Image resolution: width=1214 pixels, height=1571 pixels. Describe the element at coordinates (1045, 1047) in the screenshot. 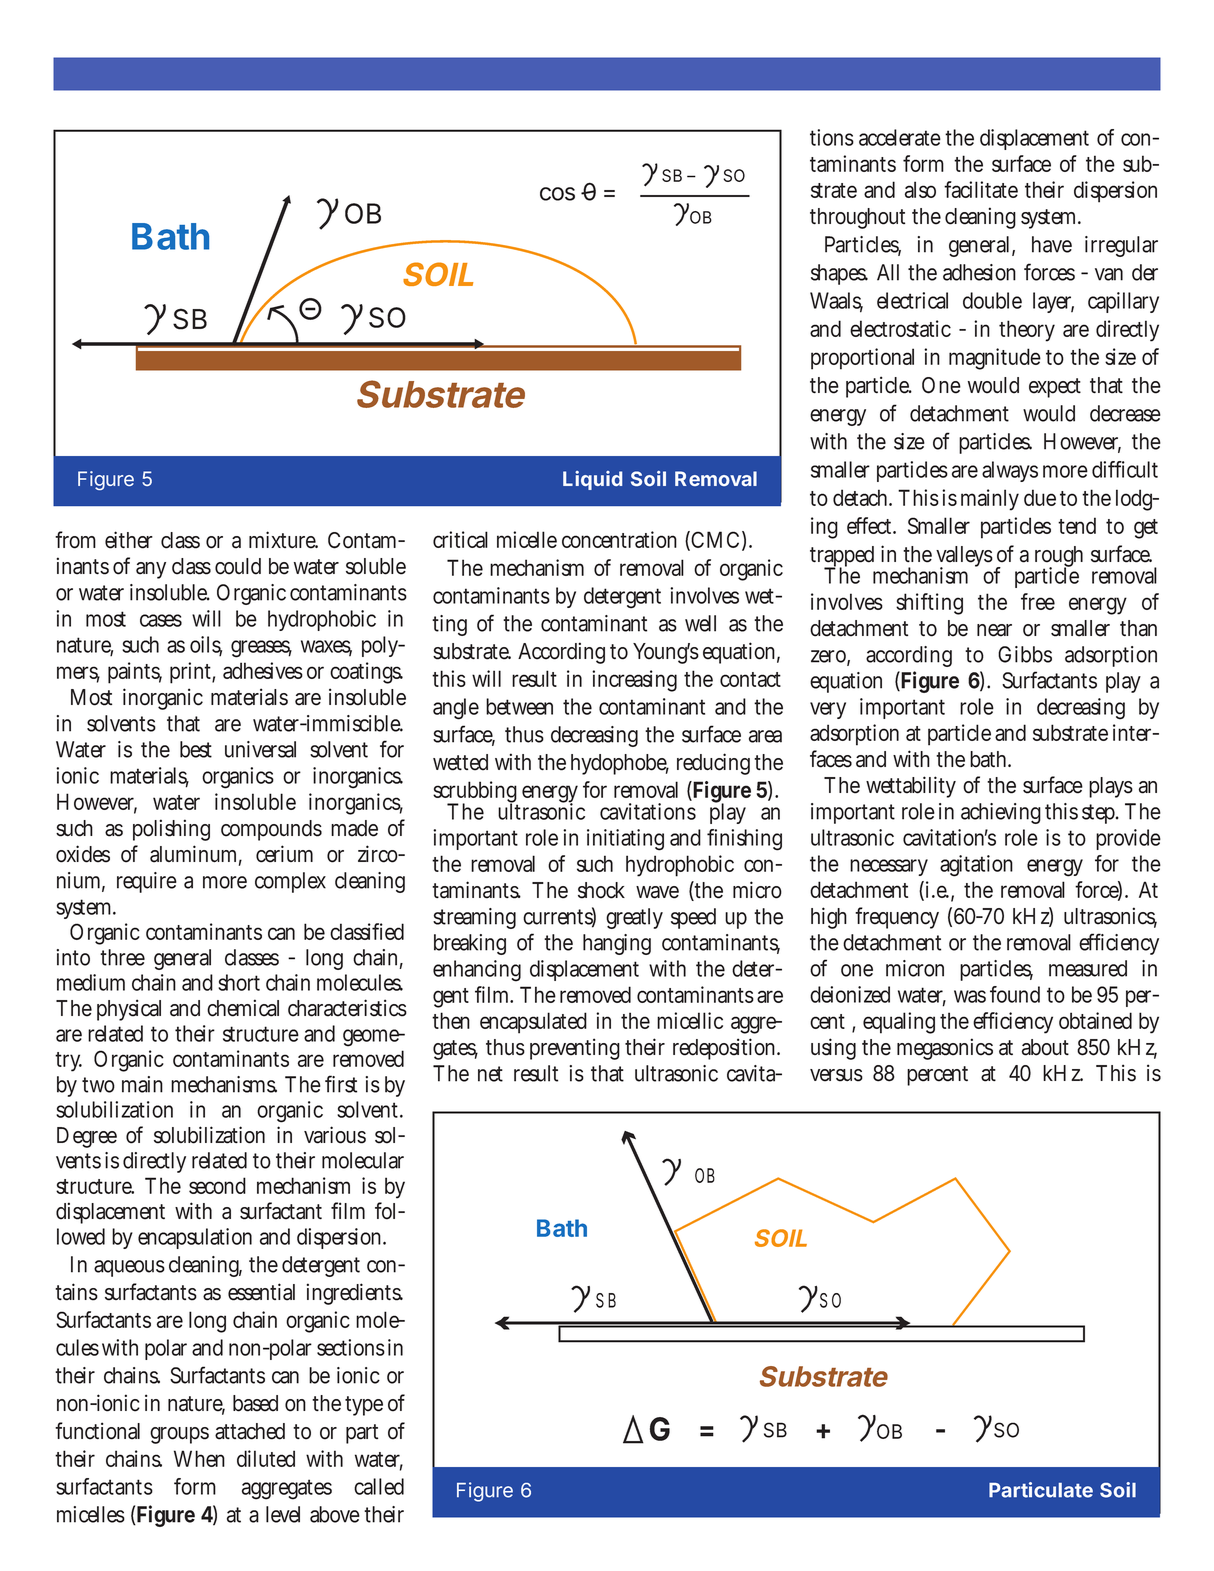

I see `about` at that location.
